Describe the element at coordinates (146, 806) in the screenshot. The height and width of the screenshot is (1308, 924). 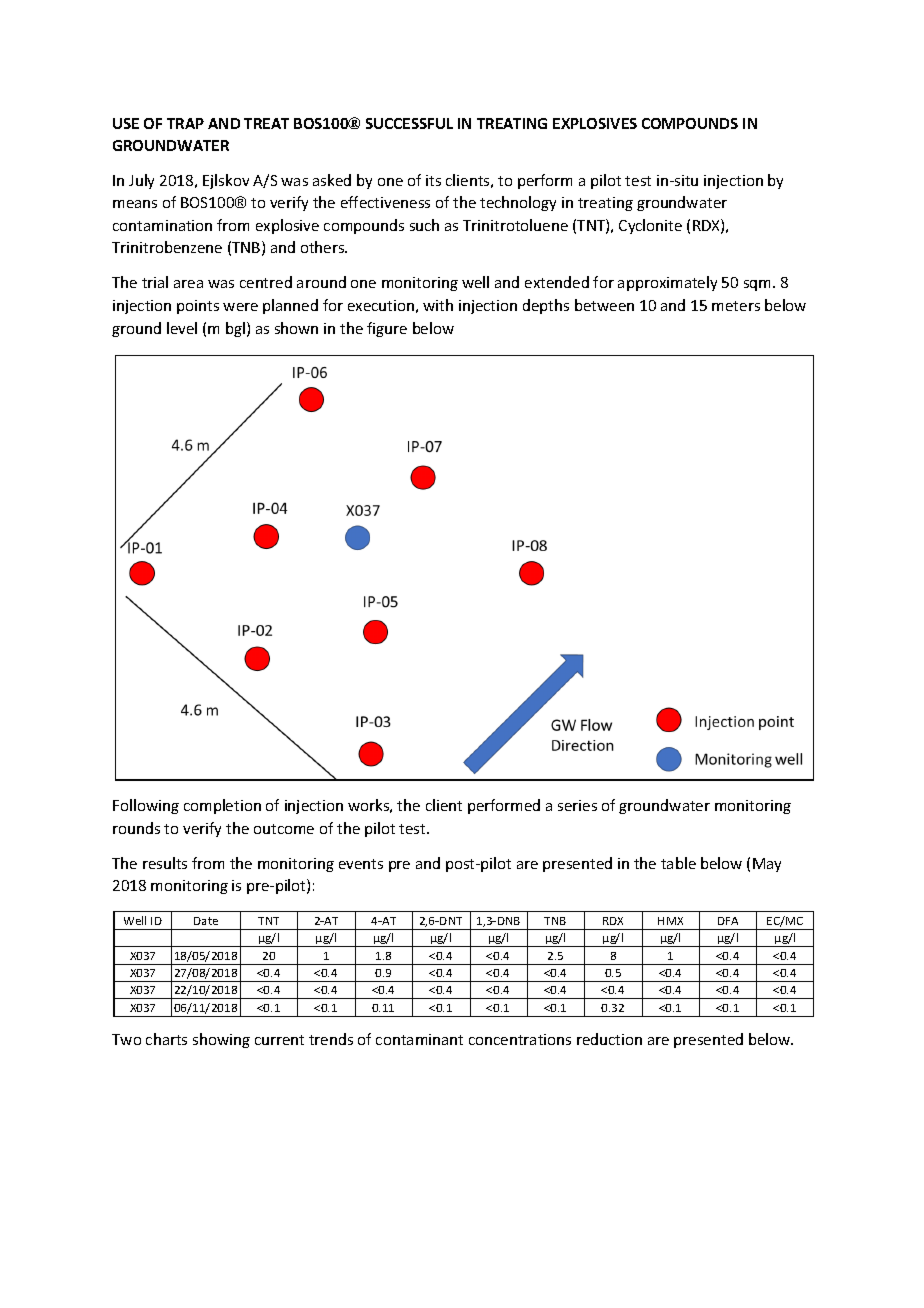
I see `Following` at that location.
